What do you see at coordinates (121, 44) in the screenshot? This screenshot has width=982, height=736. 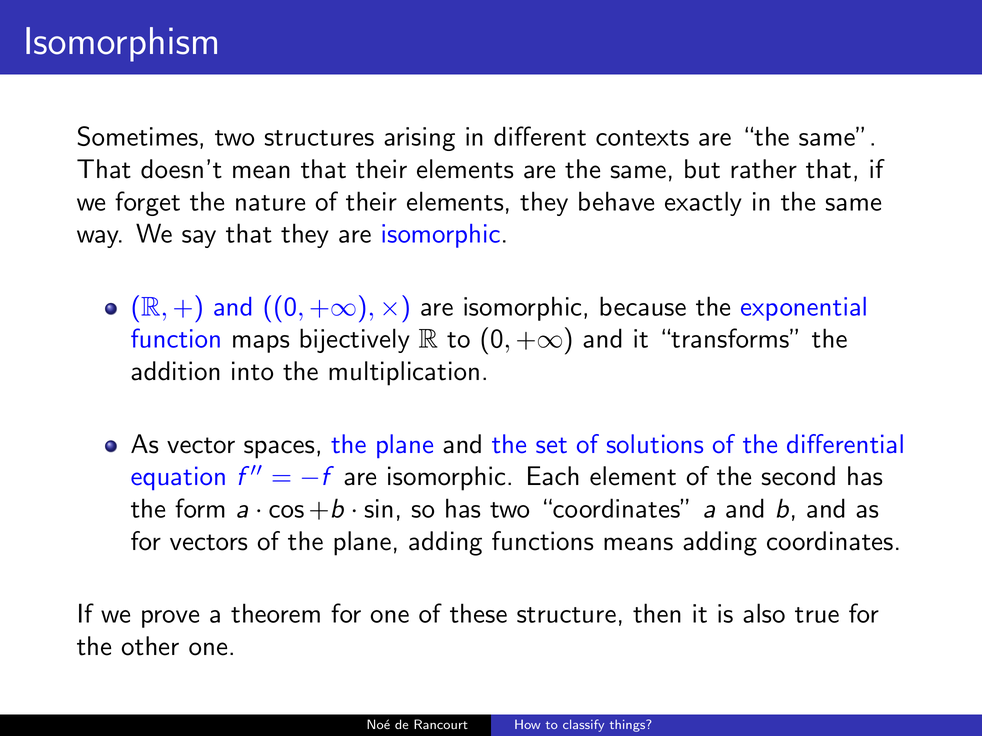 I see `Isomorphism` at bounding box center [121, 44].
